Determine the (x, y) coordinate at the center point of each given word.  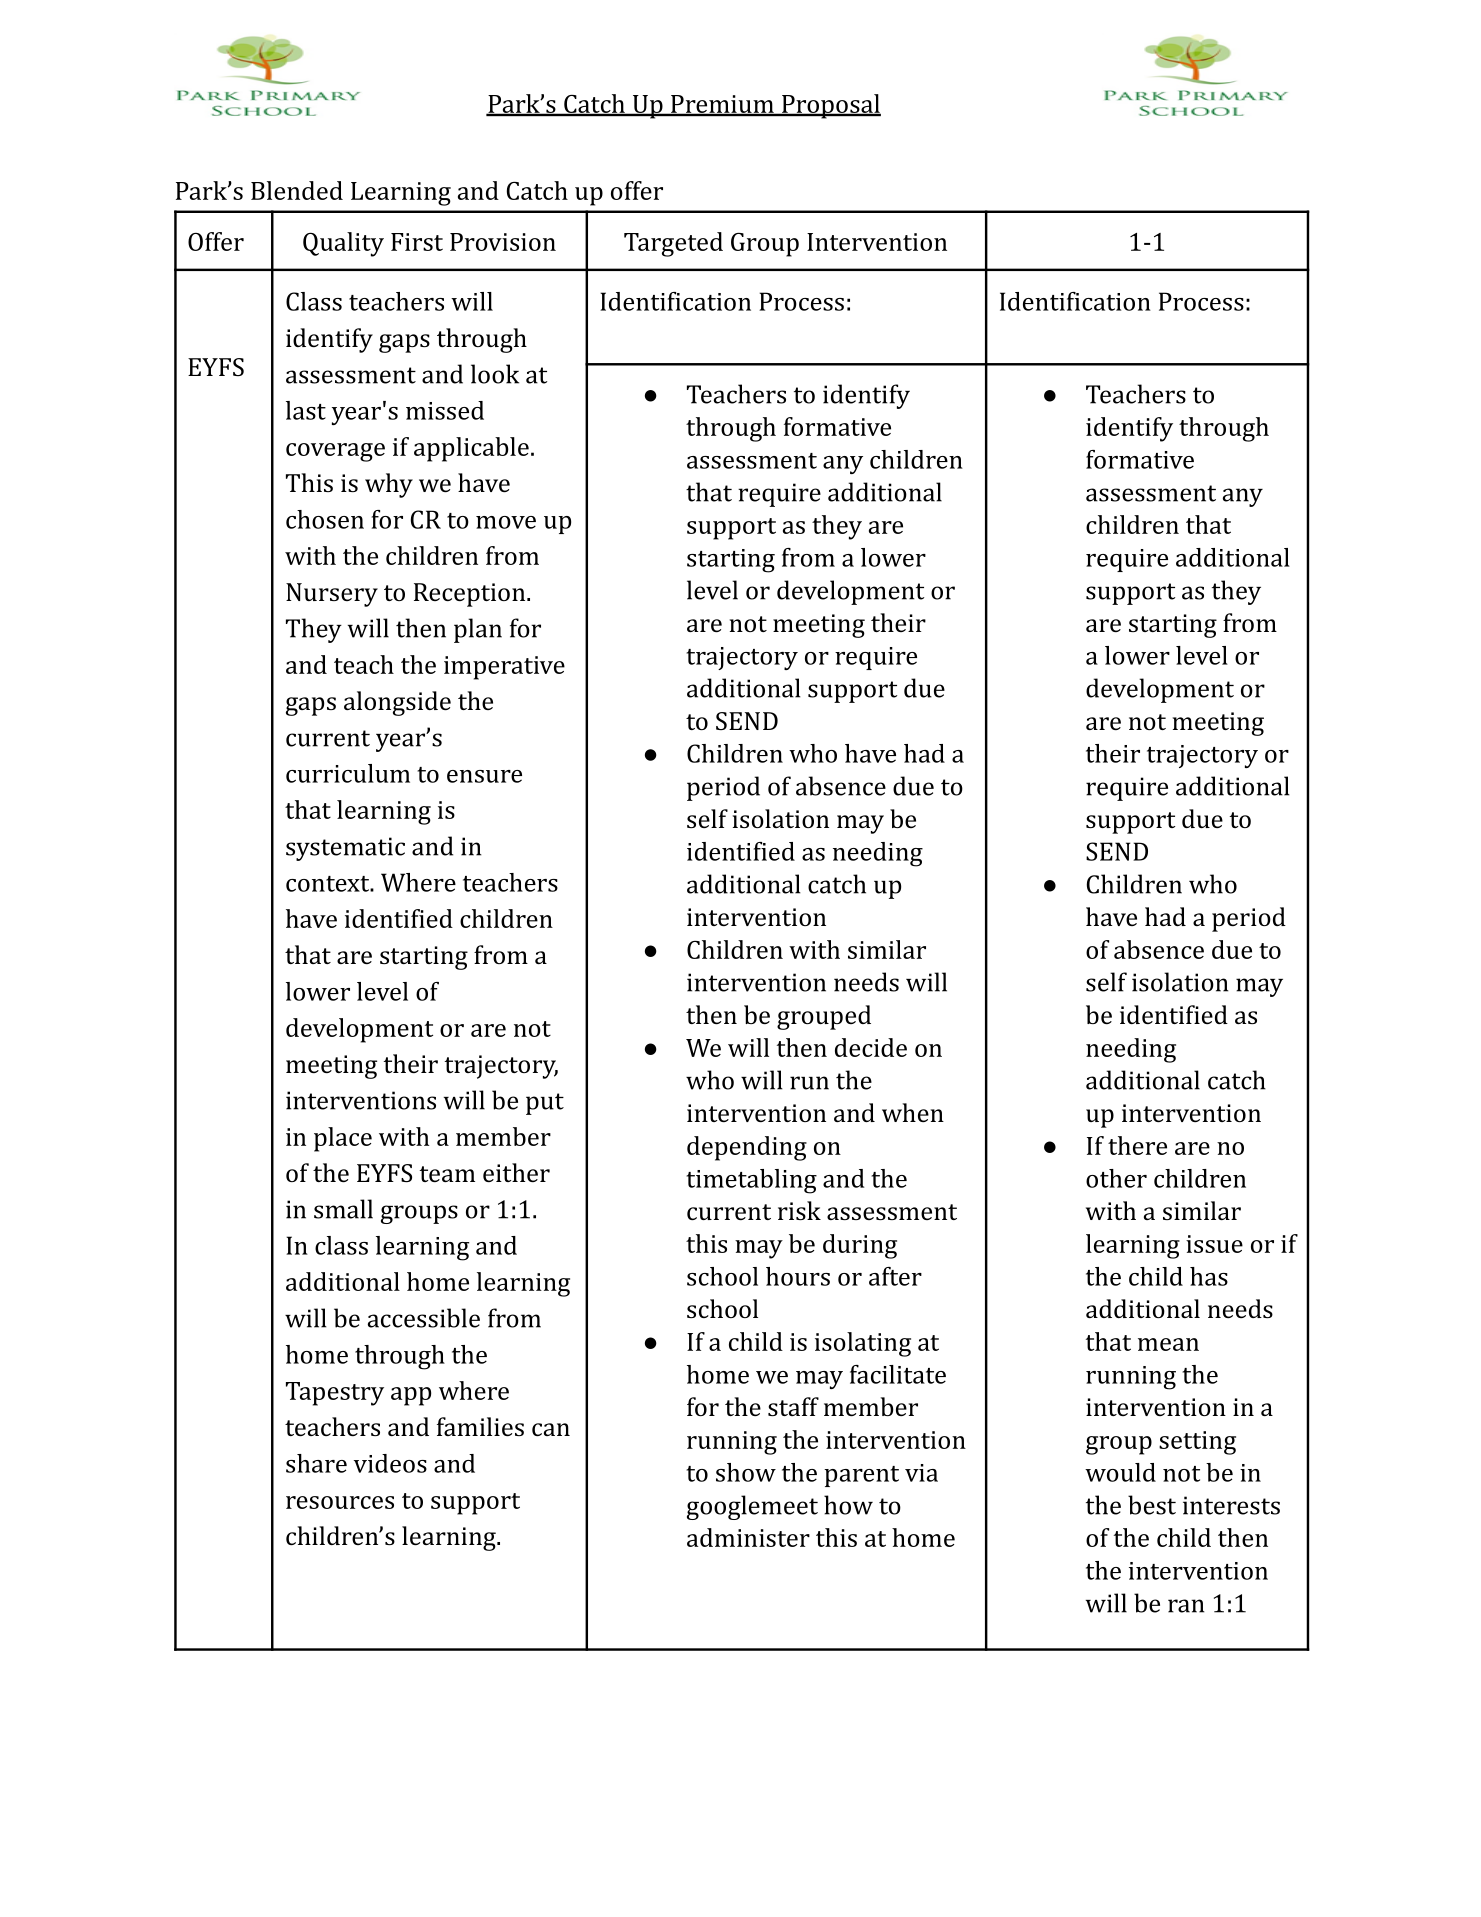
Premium (722, 105)
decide (871, 1047)
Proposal (830, 106)
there (1137, 1145)
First (417, 242)
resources (340, 1502)
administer (748, 1537)
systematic (345, 849)
